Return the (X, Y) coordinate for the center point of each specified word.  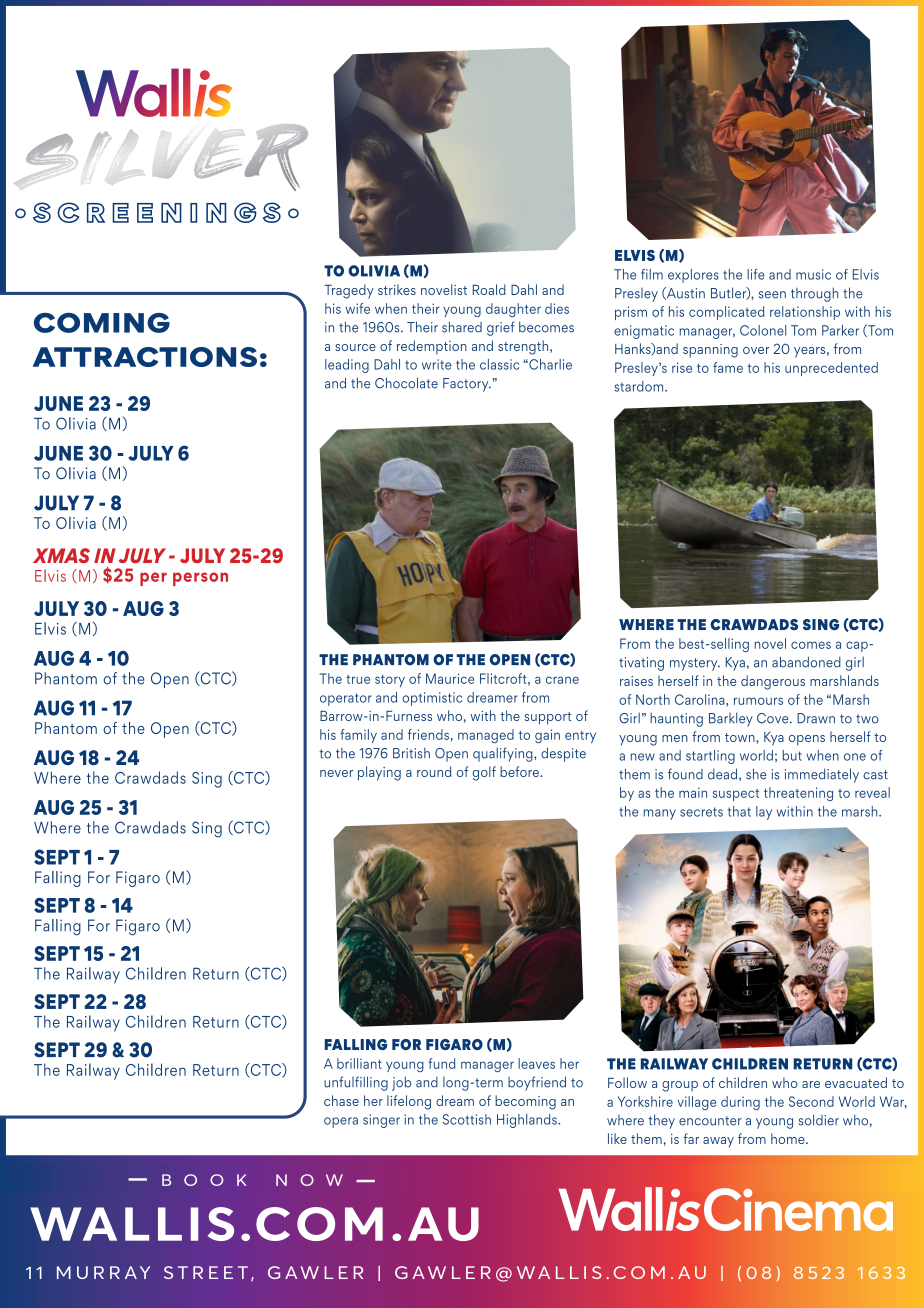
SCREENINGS (157, 212)
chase (341, 1100)
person (200, 579)
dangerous (773, 682)
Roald (489, 289)
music (813, 274)
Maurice (450, 678)
